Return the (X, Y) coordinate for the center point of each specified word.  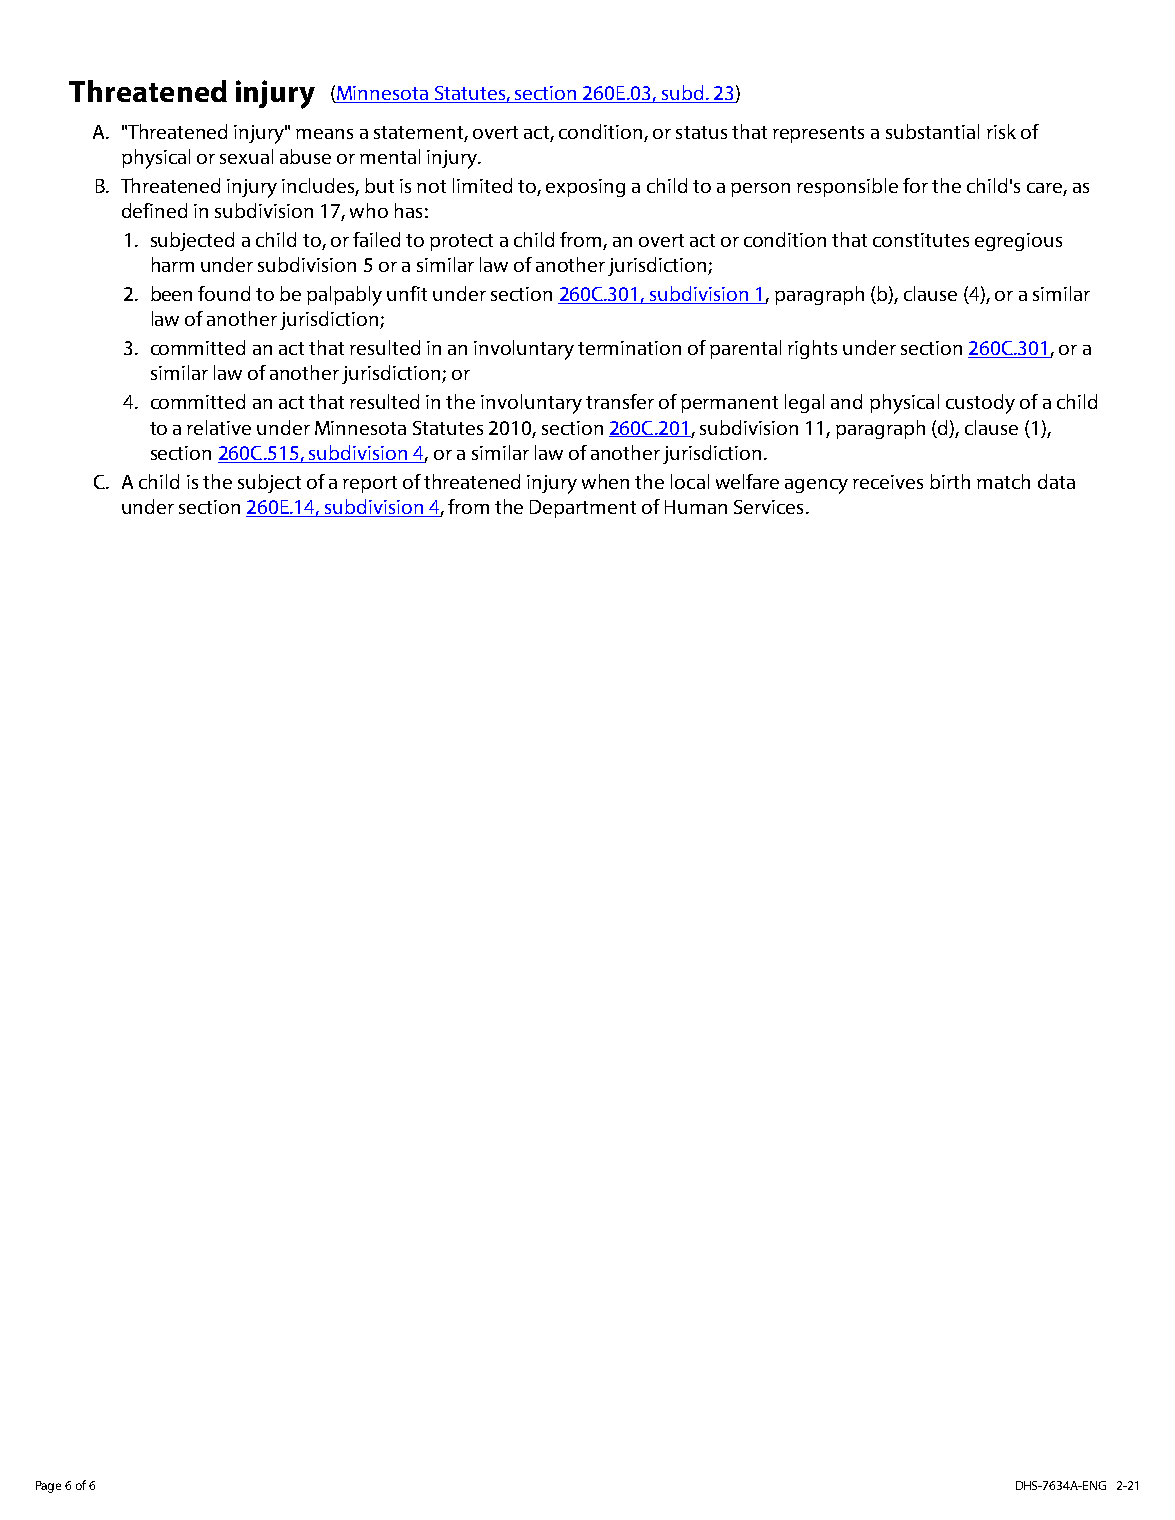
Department (583, 509)
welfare (747, 481)
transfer (620, 401)
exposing (585, 188)
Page (48, 1487)
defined (154, 210)
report (370, 484)
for (915, 185)
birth (950, 481)
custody (980, 404)
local (690, 481)
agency (816, 486)
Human (696, 507)
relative (219, 427)
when (605, 481)
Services (768, 507)
